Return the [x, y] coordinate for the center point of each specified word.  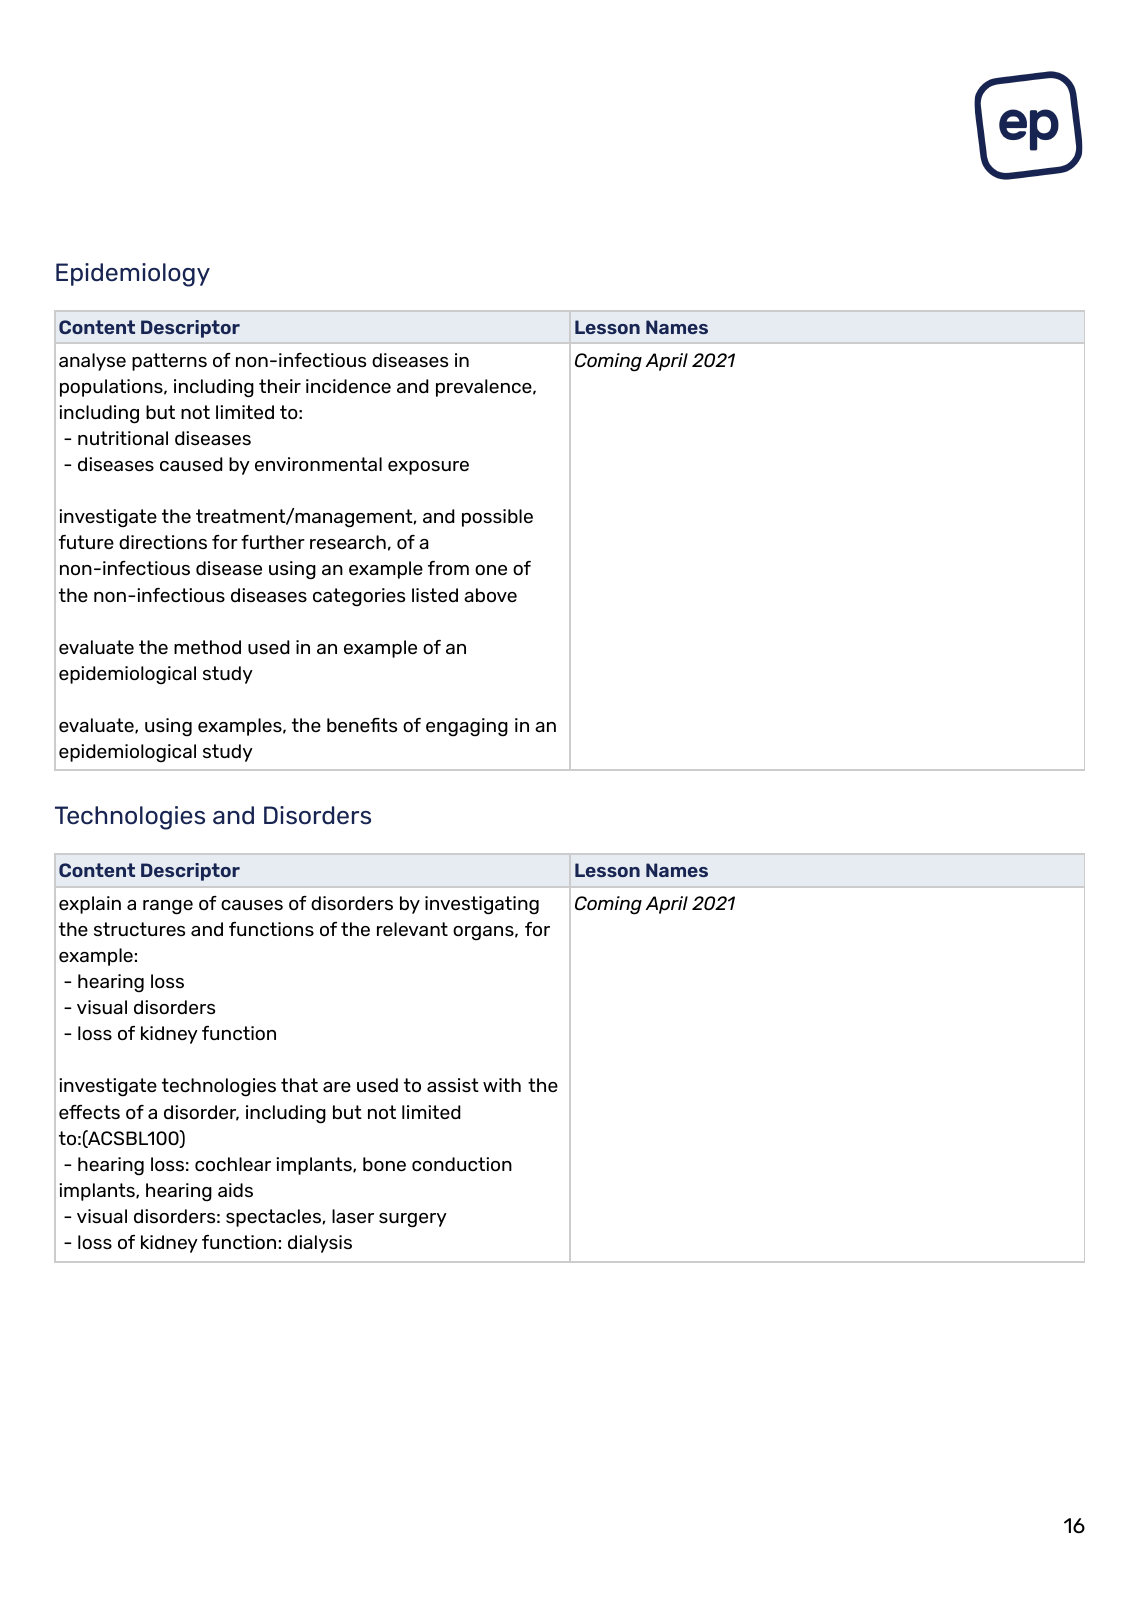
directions [163, 542]
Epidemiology [133, 275]
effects [89, 1112]
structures [139, 929]
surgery [413, 1220]
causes [252, 905]
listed [435, 595]
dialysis [320, 1244]
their [280, 386]
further [273, 542]
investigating [482, 905]
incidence [348, 386]
